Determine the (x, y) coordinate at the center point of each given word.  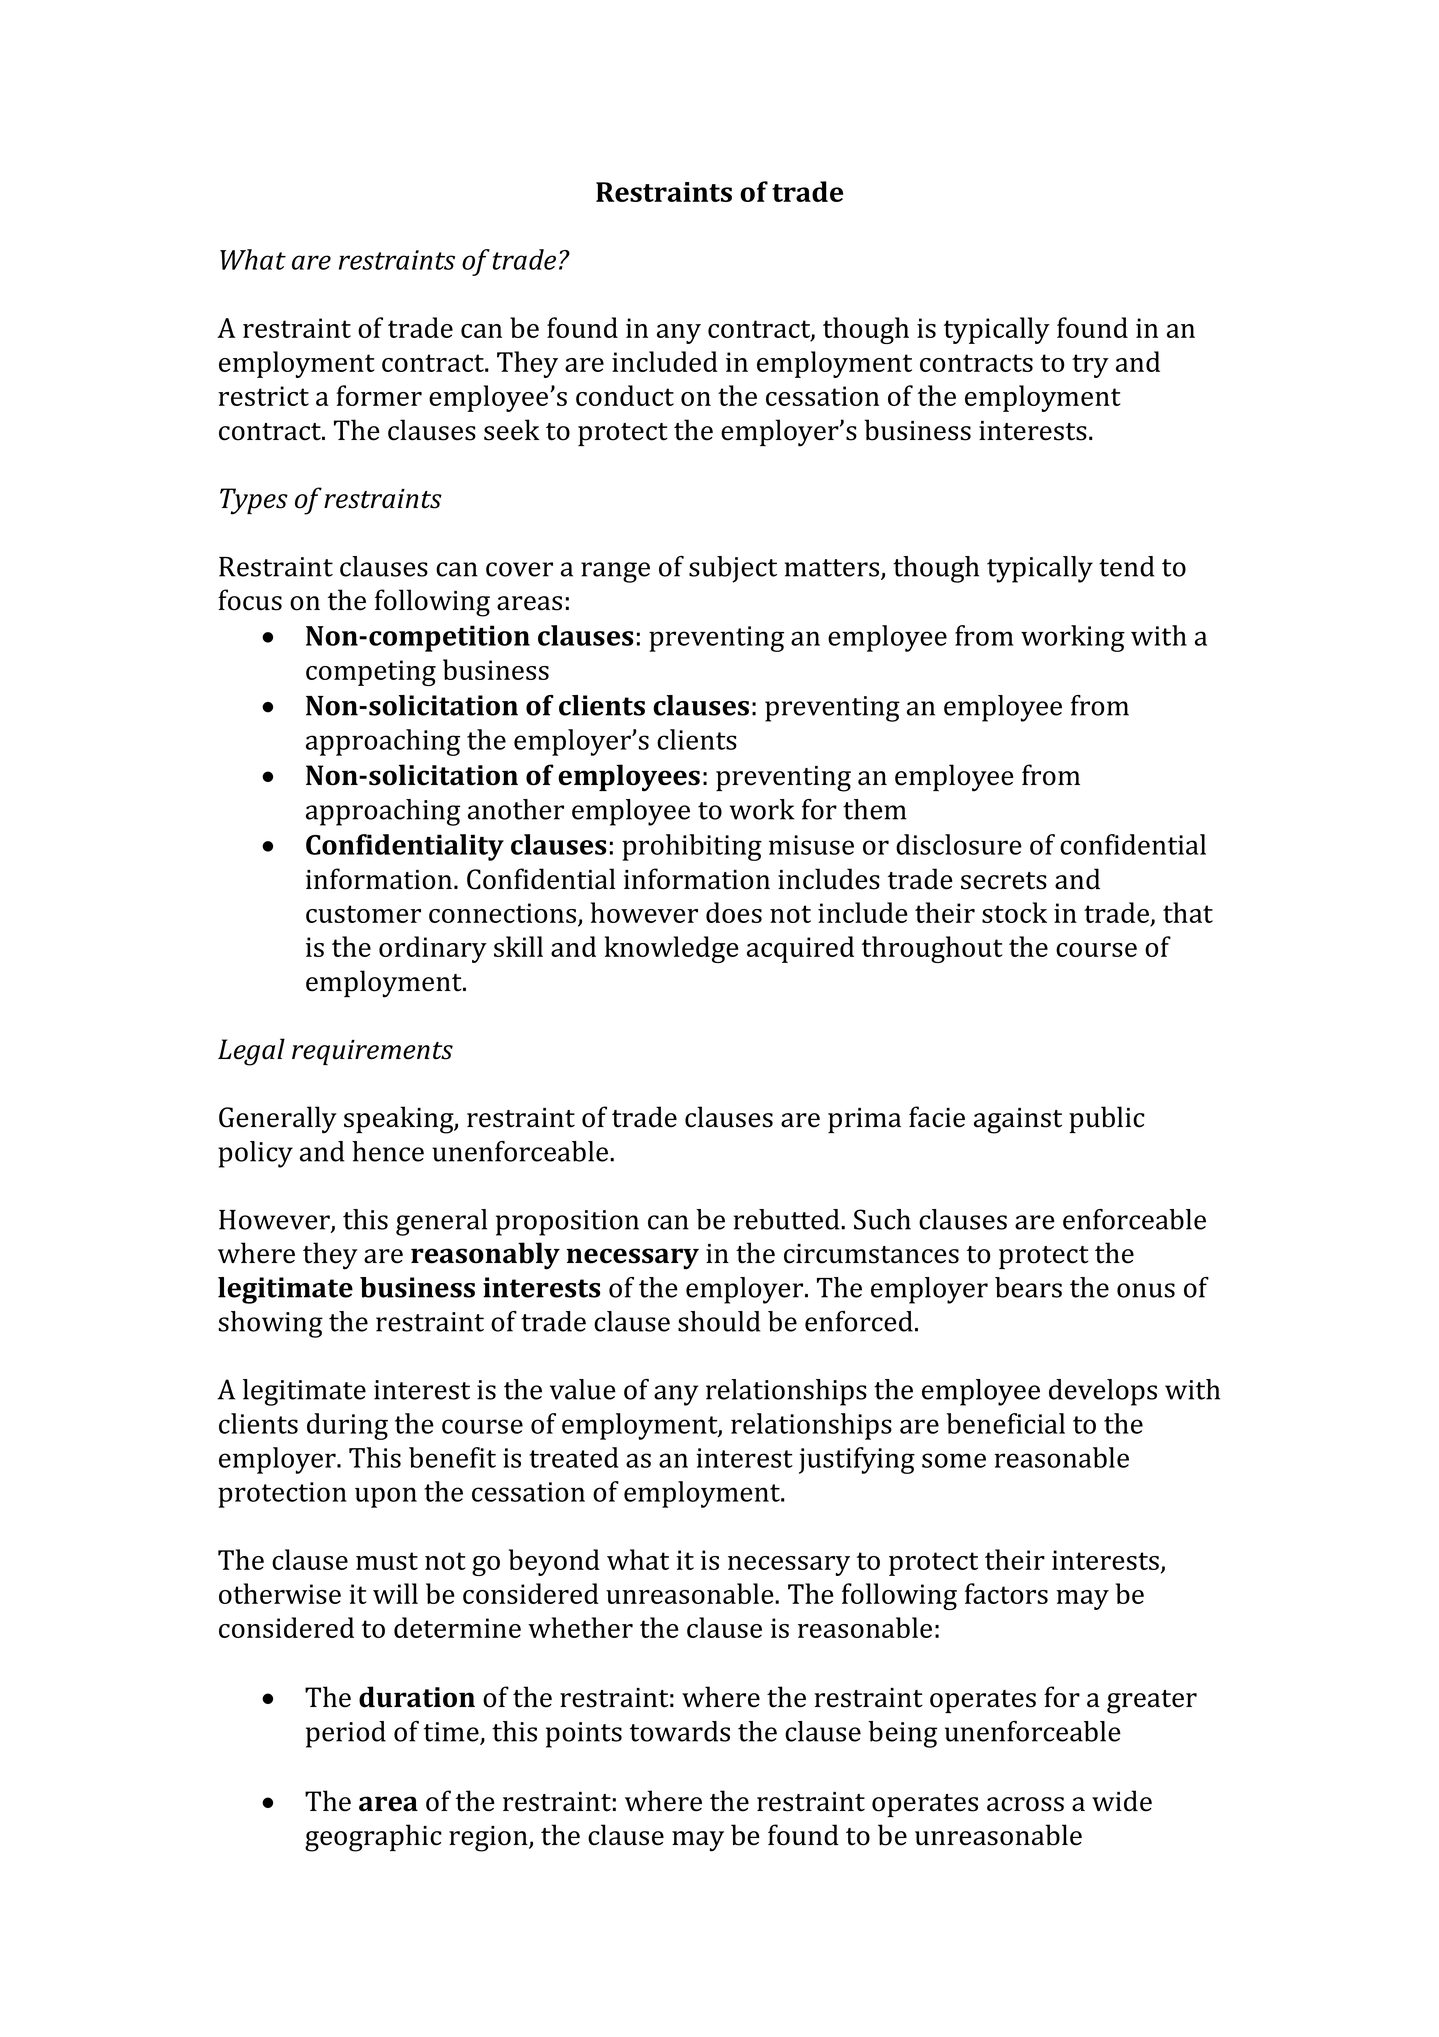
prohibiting (692, 847)
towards (680, 1731)
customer (363, 914)
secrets (1004, 881)
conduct (625, 395)
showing (270, 1324)
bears (1028, 1287)
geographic (373, 1838)
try (1090, 366)
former (379, 395)
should (719, 1321)
